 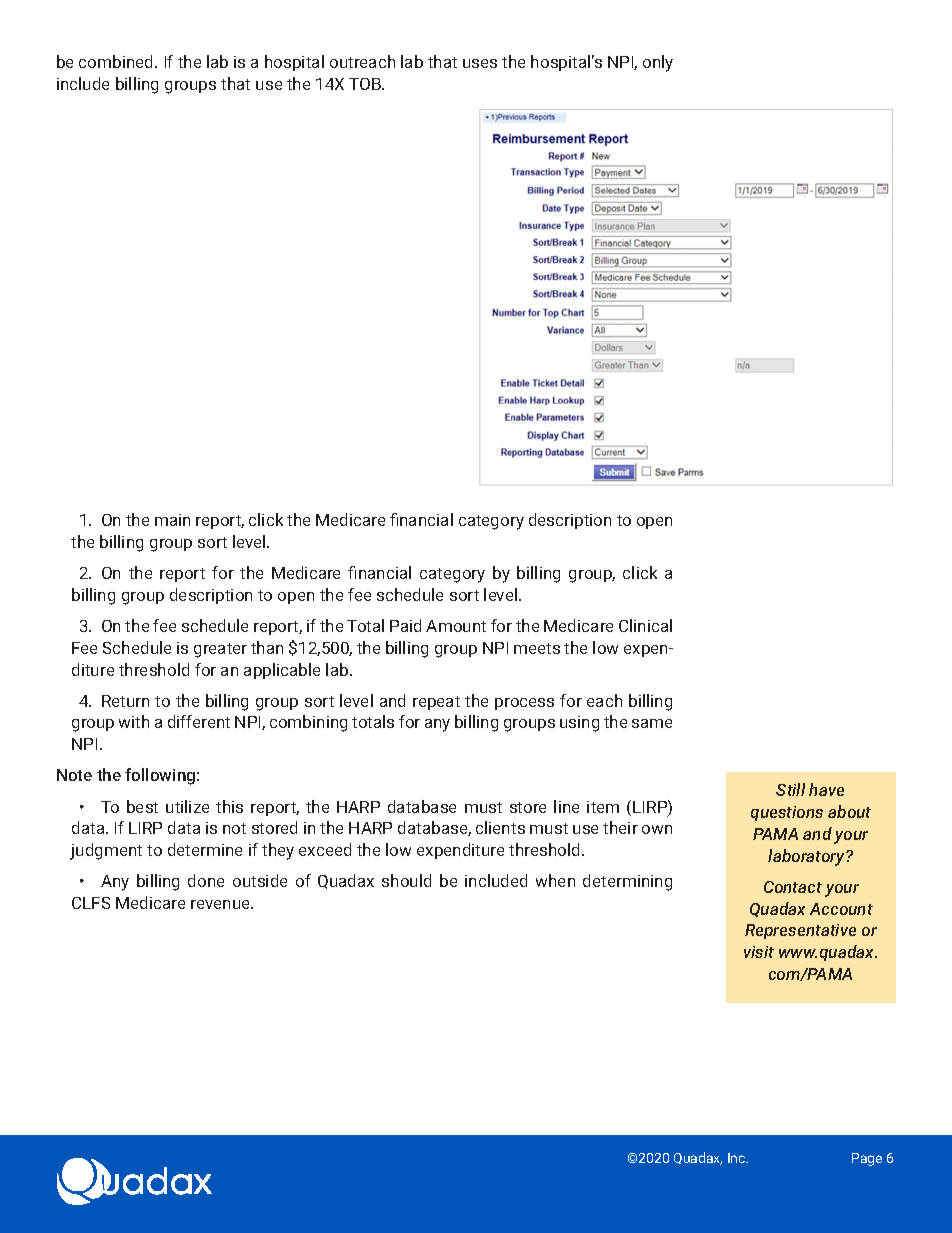 What do you see at coordinates (117, 61) in the screenshot?
I see `combined` at bounding box center [117, 61].
